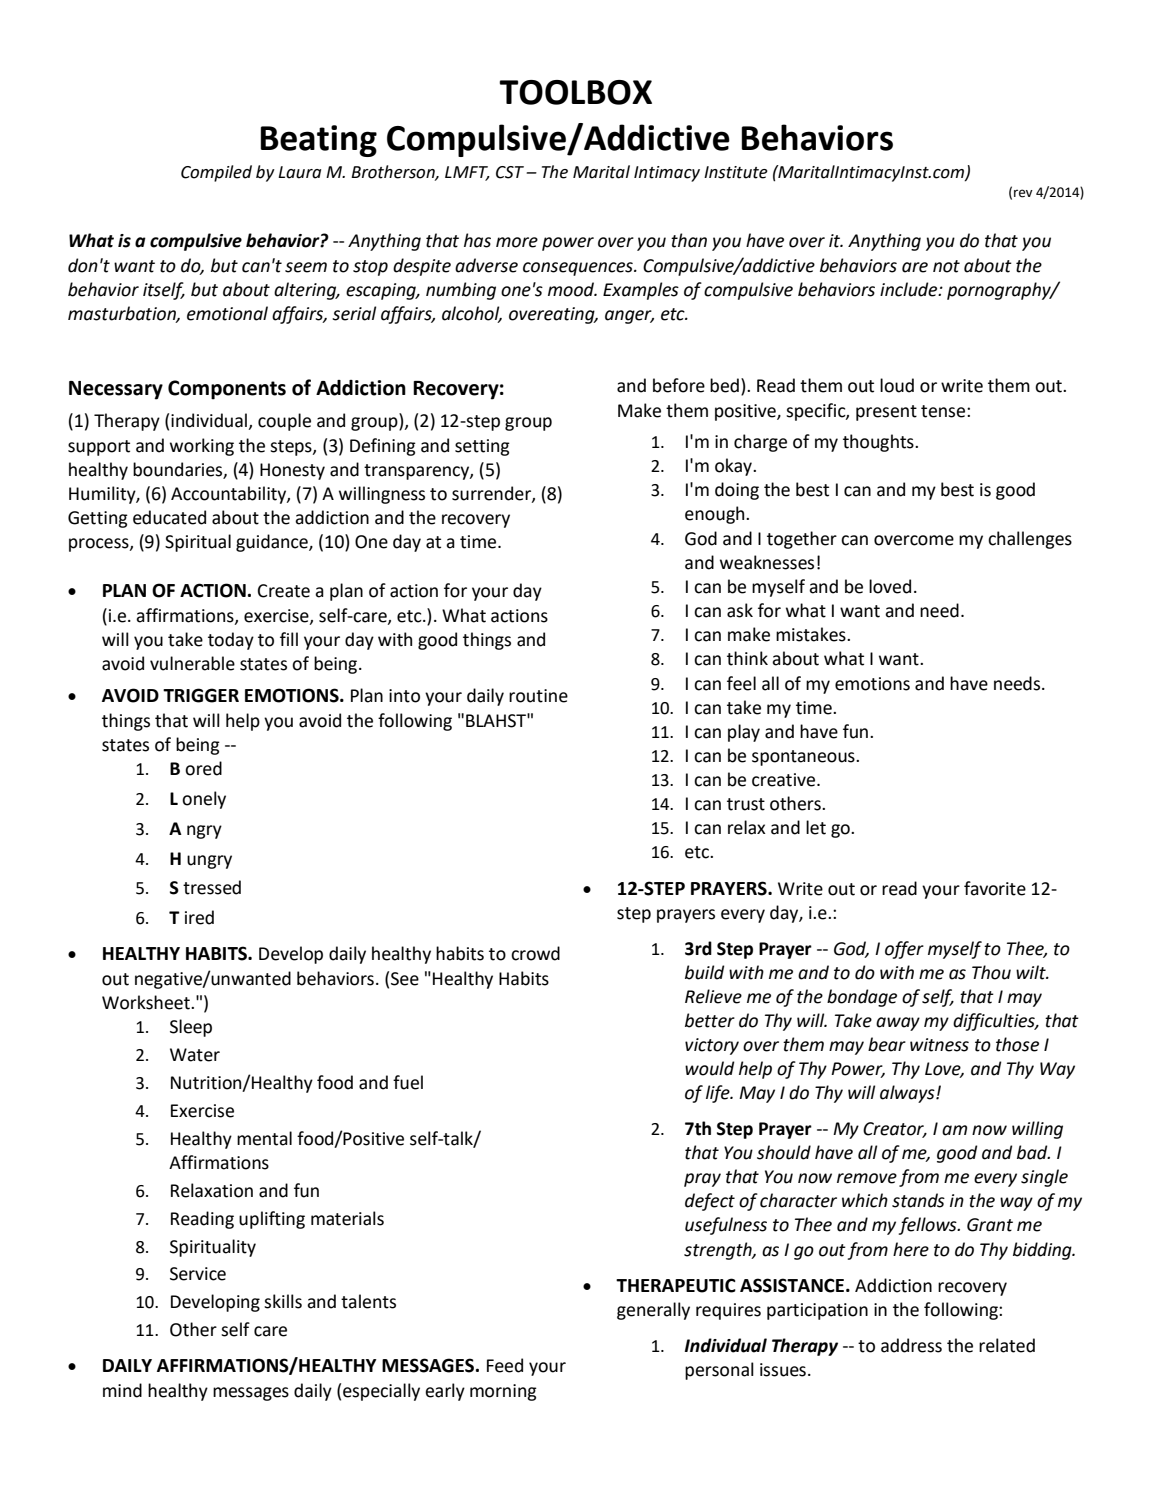 This page has width=1152, height=1491. I want to click on TOOLBOX, so click(575, 92).
